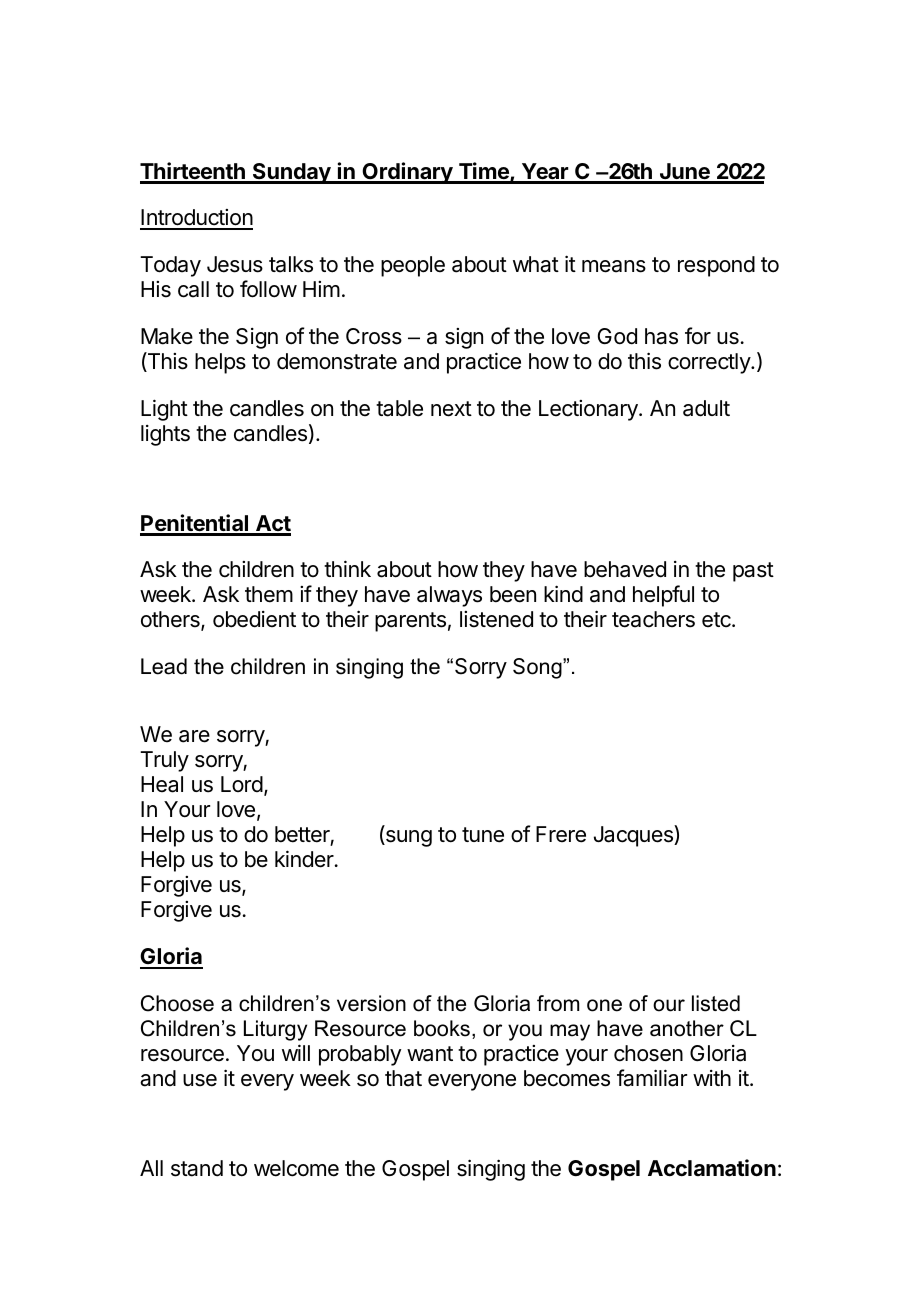 This page has width=924, height=1308. What do you see at coordinates (254, 619) in the page?
I see `obedient` at bounding box center [254, 619].
